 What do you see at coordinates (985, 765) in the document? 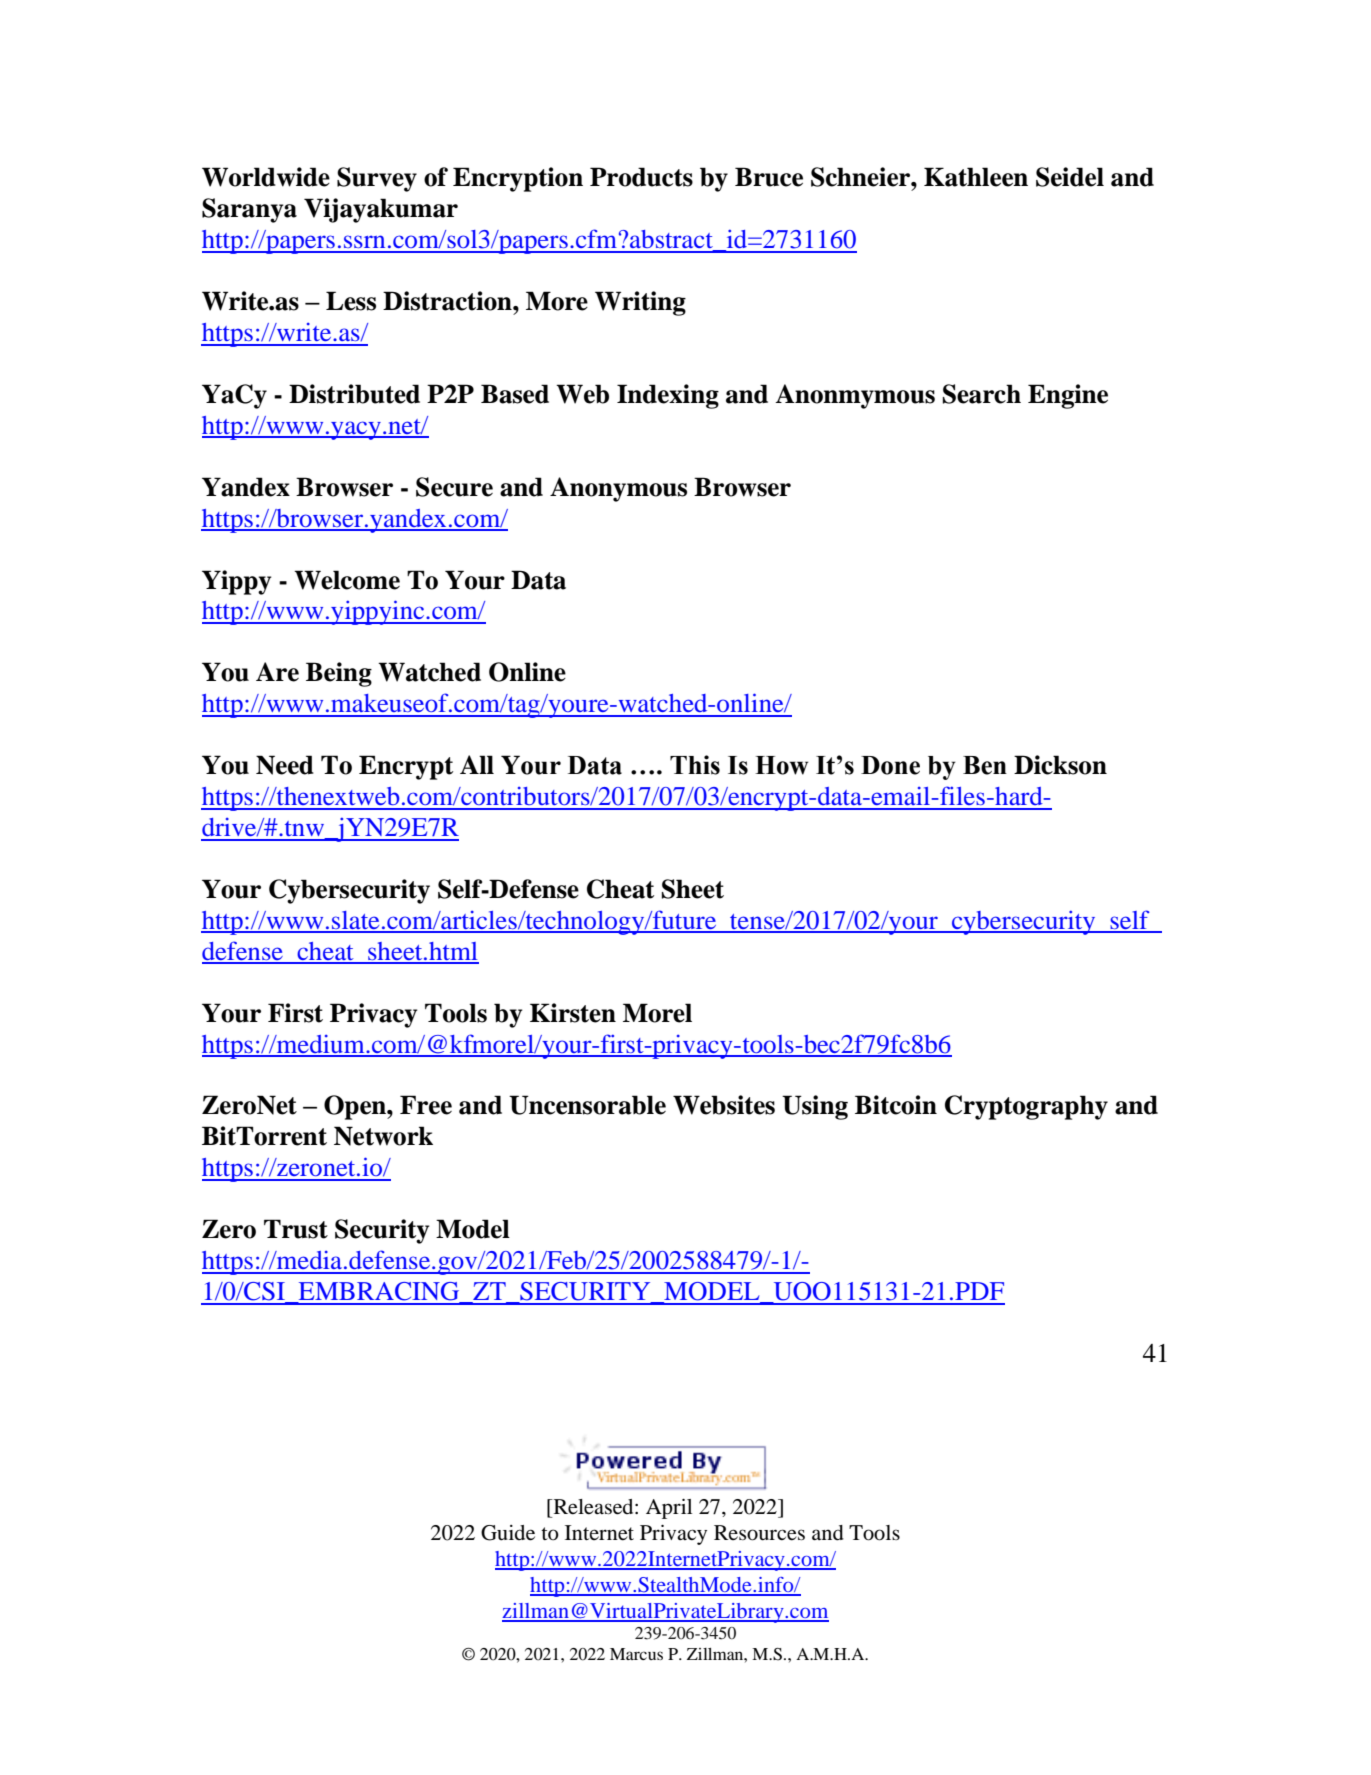
I see `Ben` at bounding box center [985, 765].
